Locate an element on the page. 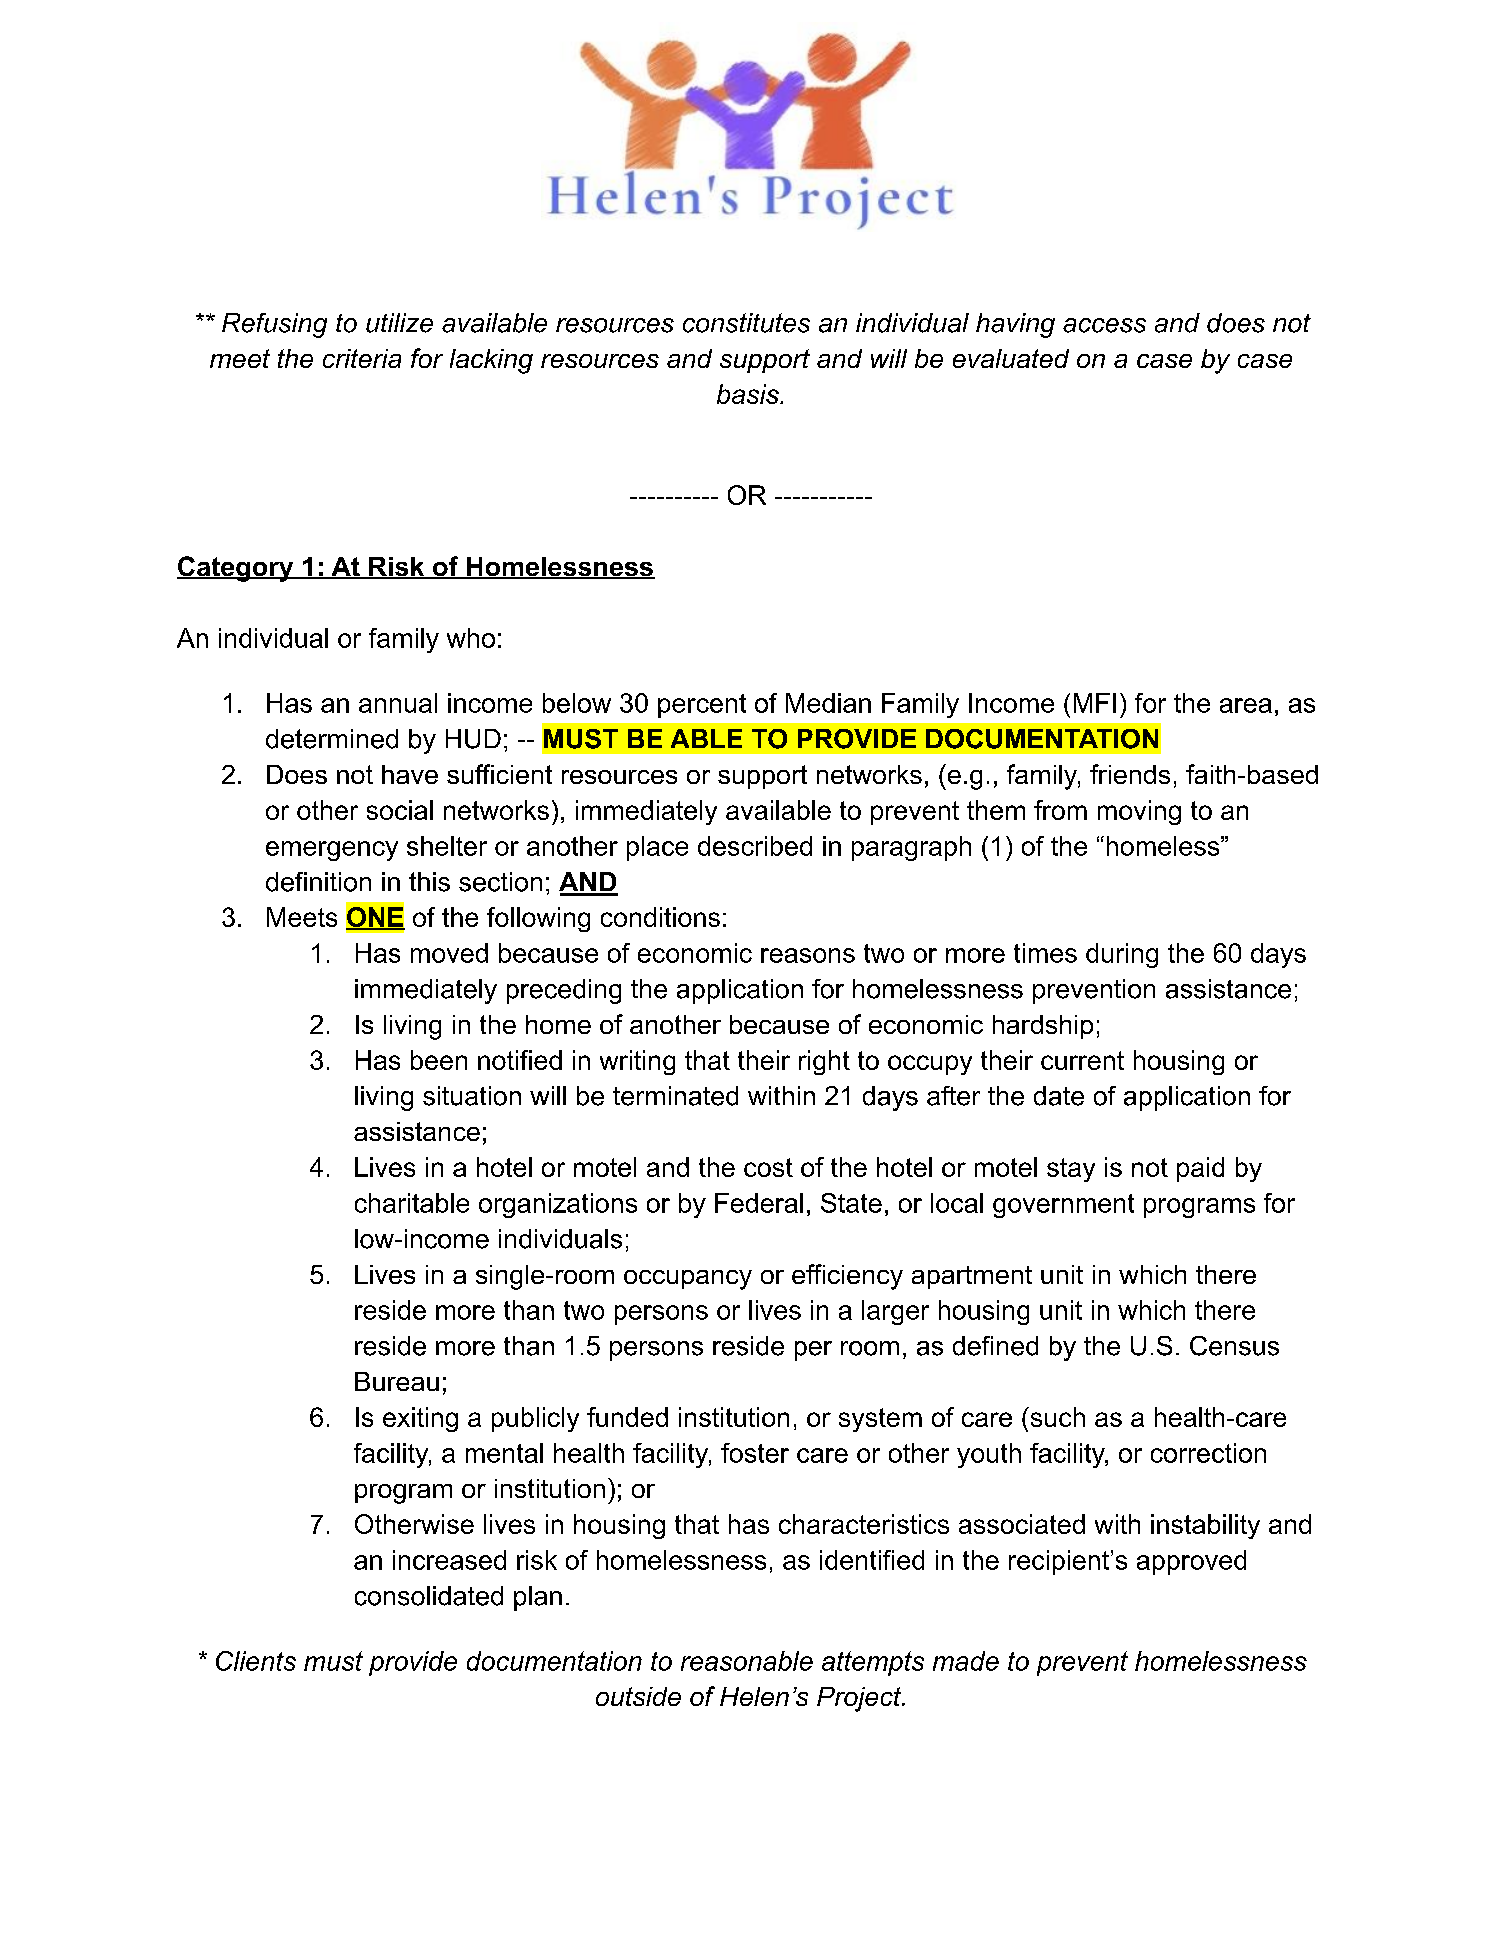 Image resolution: width=1502 pixels, height=1944 pixels. Clients is located at coordinates (256, 1661).
